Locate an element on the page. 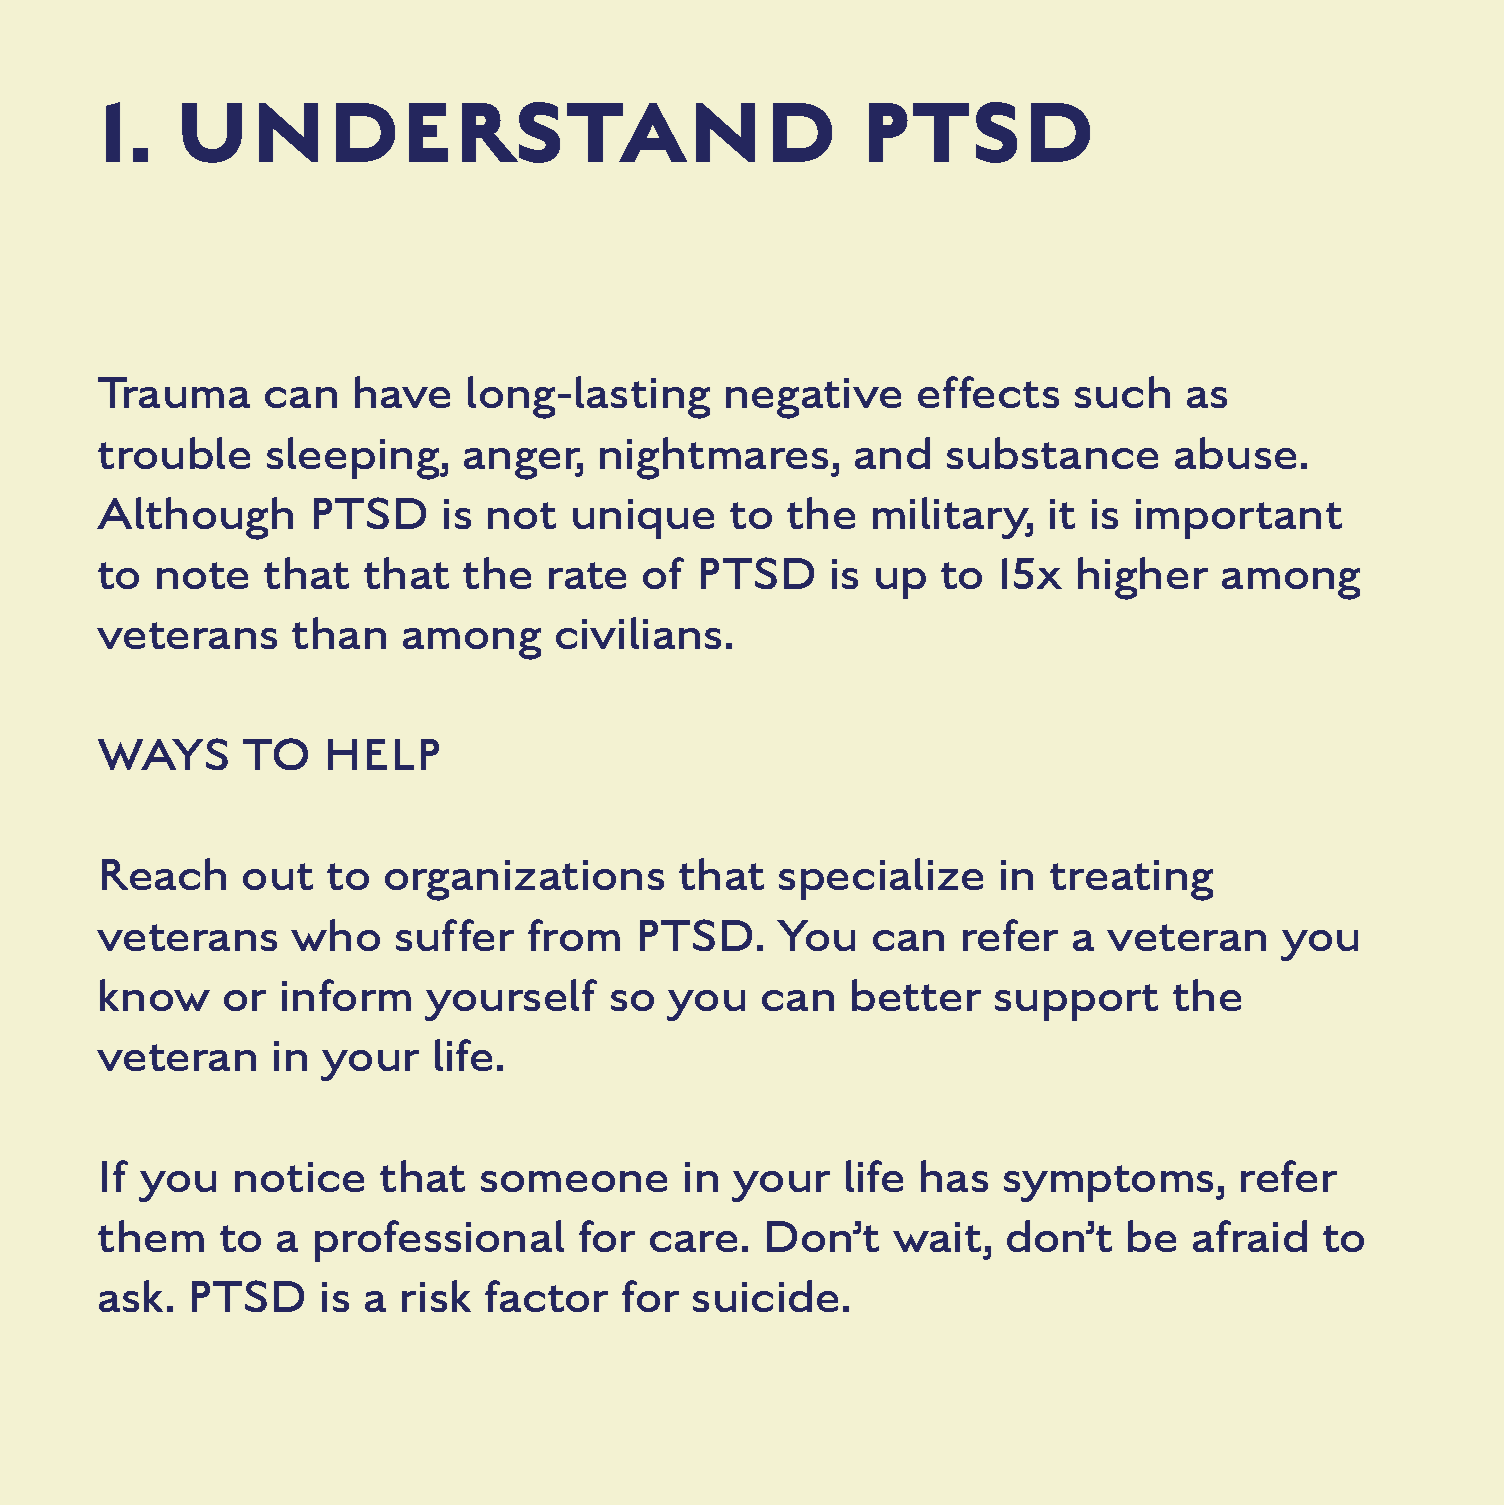 This image has height=1506, width=1506. them is located at coordinates (151, 1236).
